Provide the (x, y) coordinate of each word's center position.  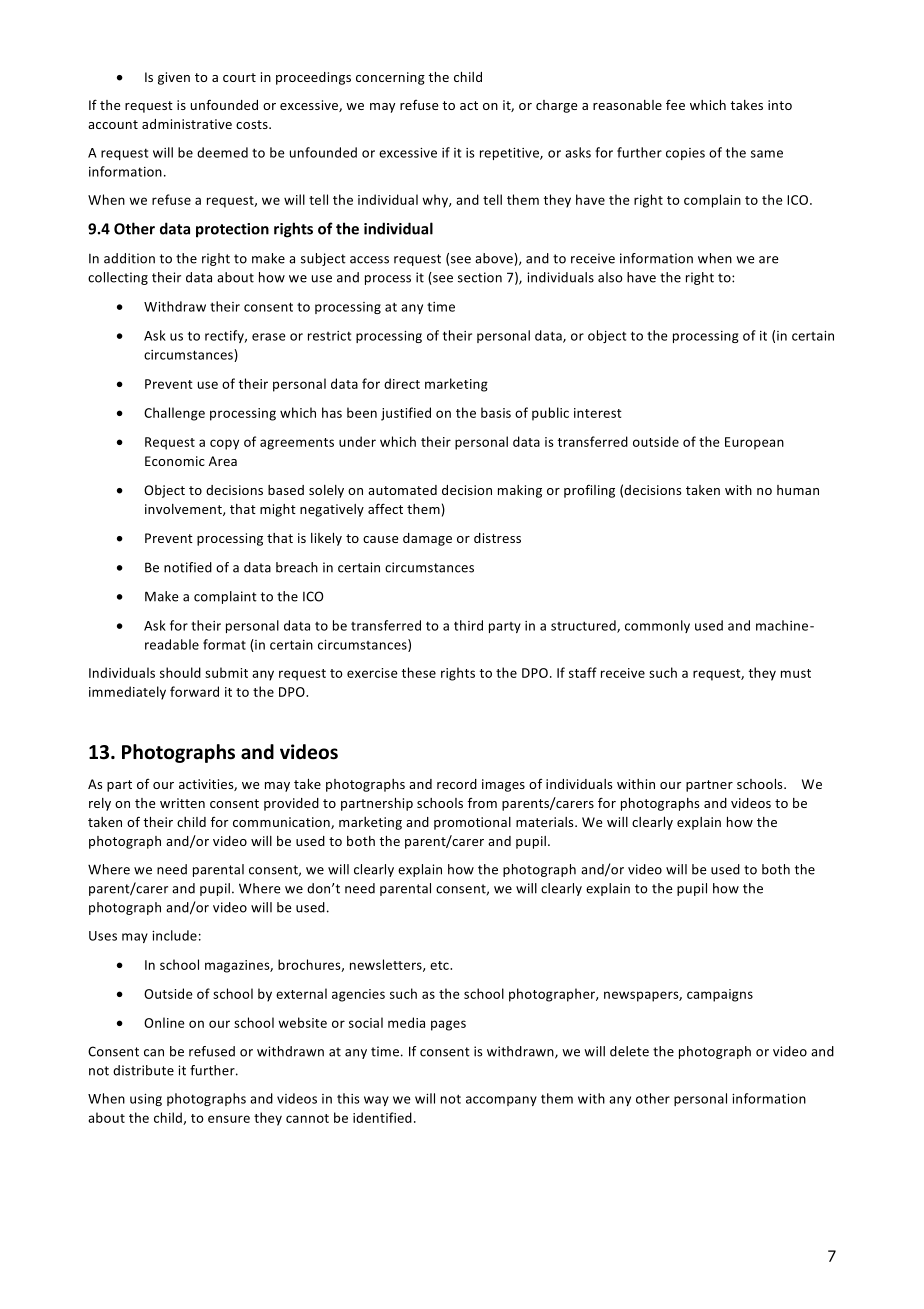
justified (406, 414)
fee (675, 104)
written (182, 803)
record (457, 784)
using (146, 1100)
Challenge (174, 414)
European (754, 443)
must (796, 673)
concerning (390, 78)
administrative (187, 124)
